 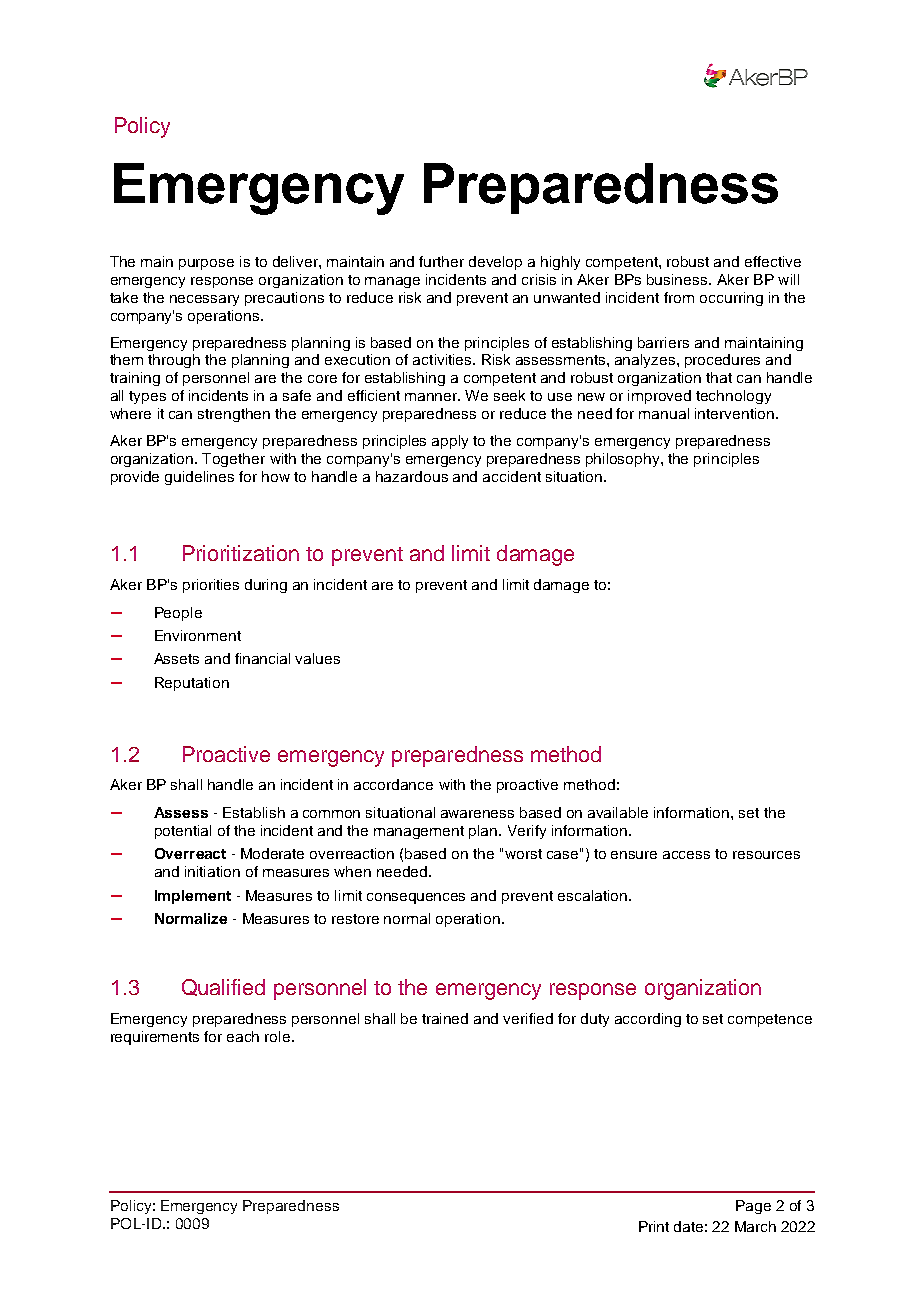 What do you see at coordinates (441, 261) in the screenshot?
I see `further` at bounding box center [441, 261].
